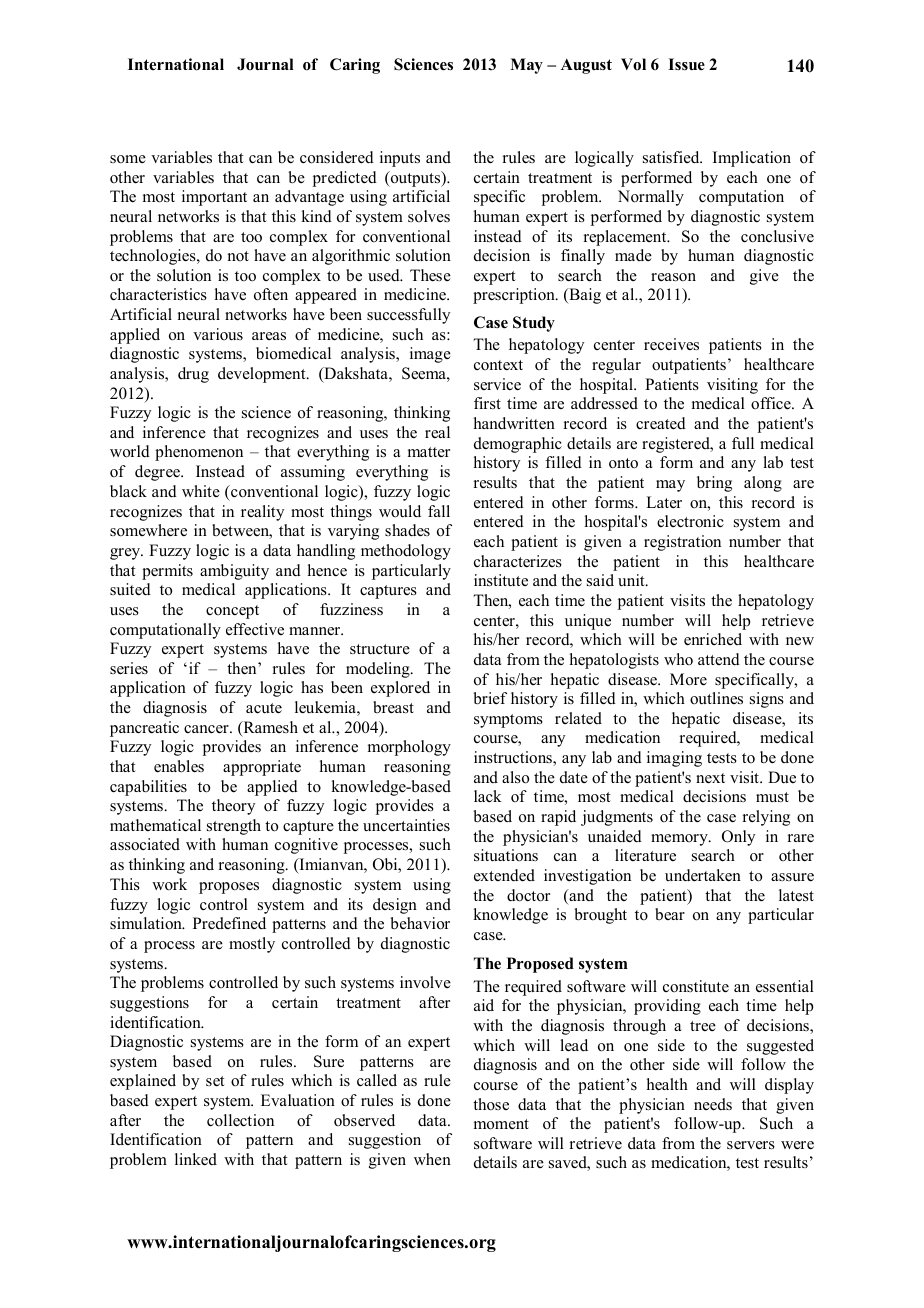 This screenshot has height=1308, width=924. Describe the element at coordinates (501, 580) in the screenshot. I see `institute` at that location.
